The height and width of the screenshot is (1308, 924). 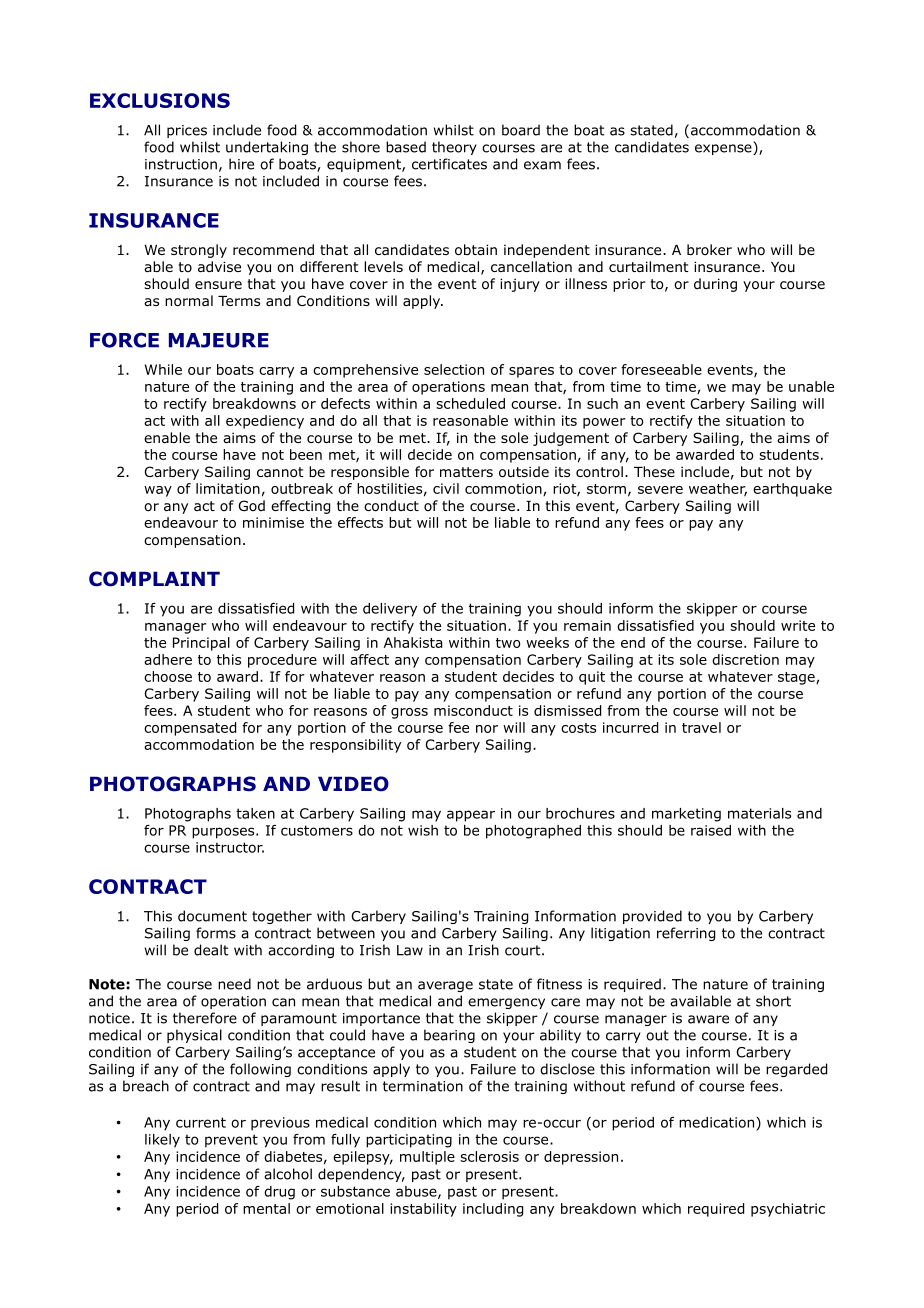 What do you see at coordinates (508, 643) in the screenshot?
I see `two` at bounding box center [508, 643].
